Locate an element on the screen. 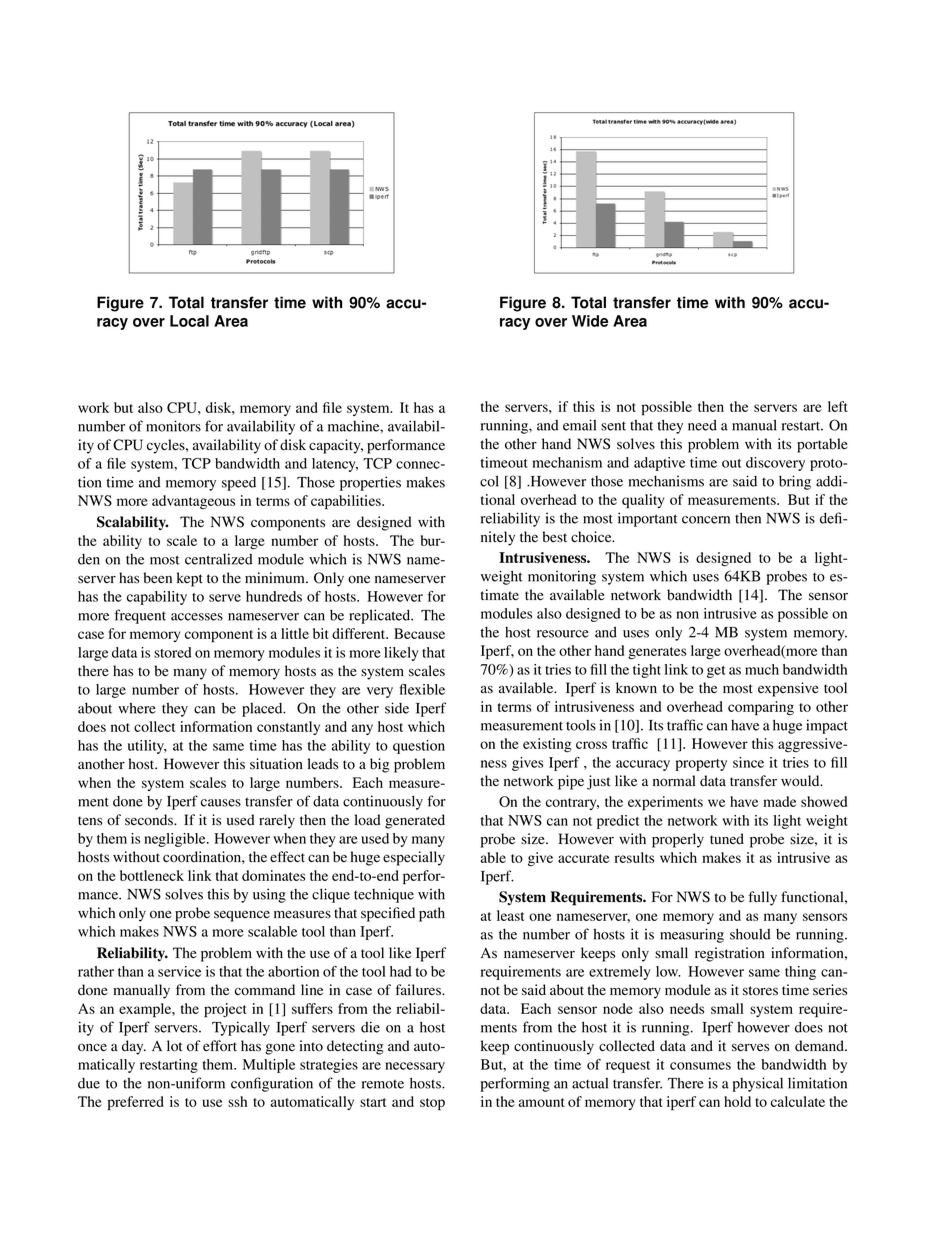 This screenshot has height=1233, width=952. seconds is located at coordinates (150, 820).
